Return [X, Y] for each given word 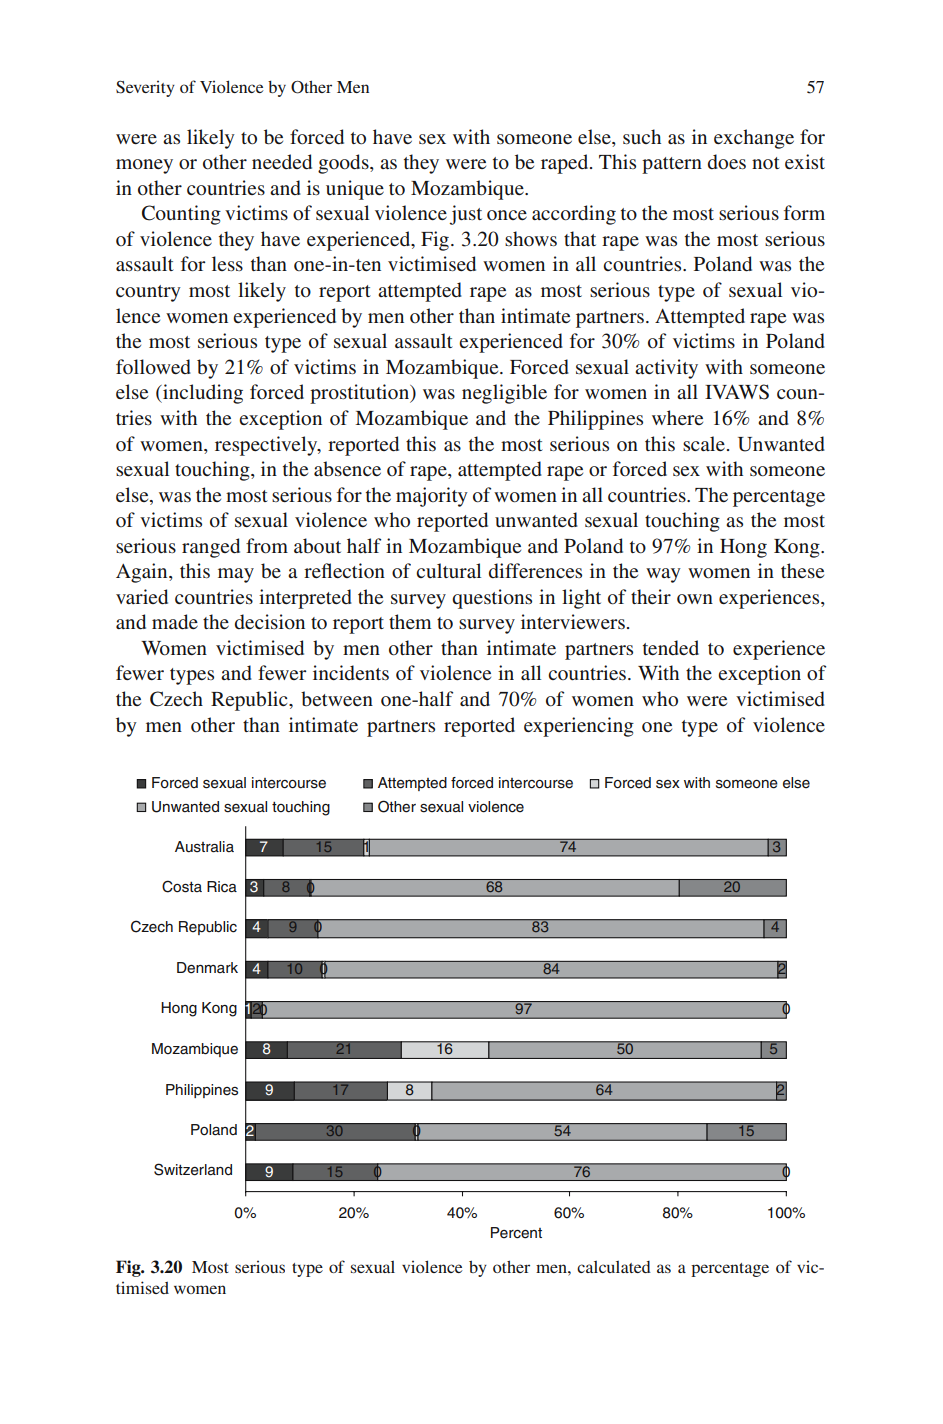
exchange [754, 139]
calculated [614, 1267]
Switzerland [193, 1169]
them [410, 621]
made [175, 622]
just [465, 215]
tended [671, 647]
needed [282, 162]
